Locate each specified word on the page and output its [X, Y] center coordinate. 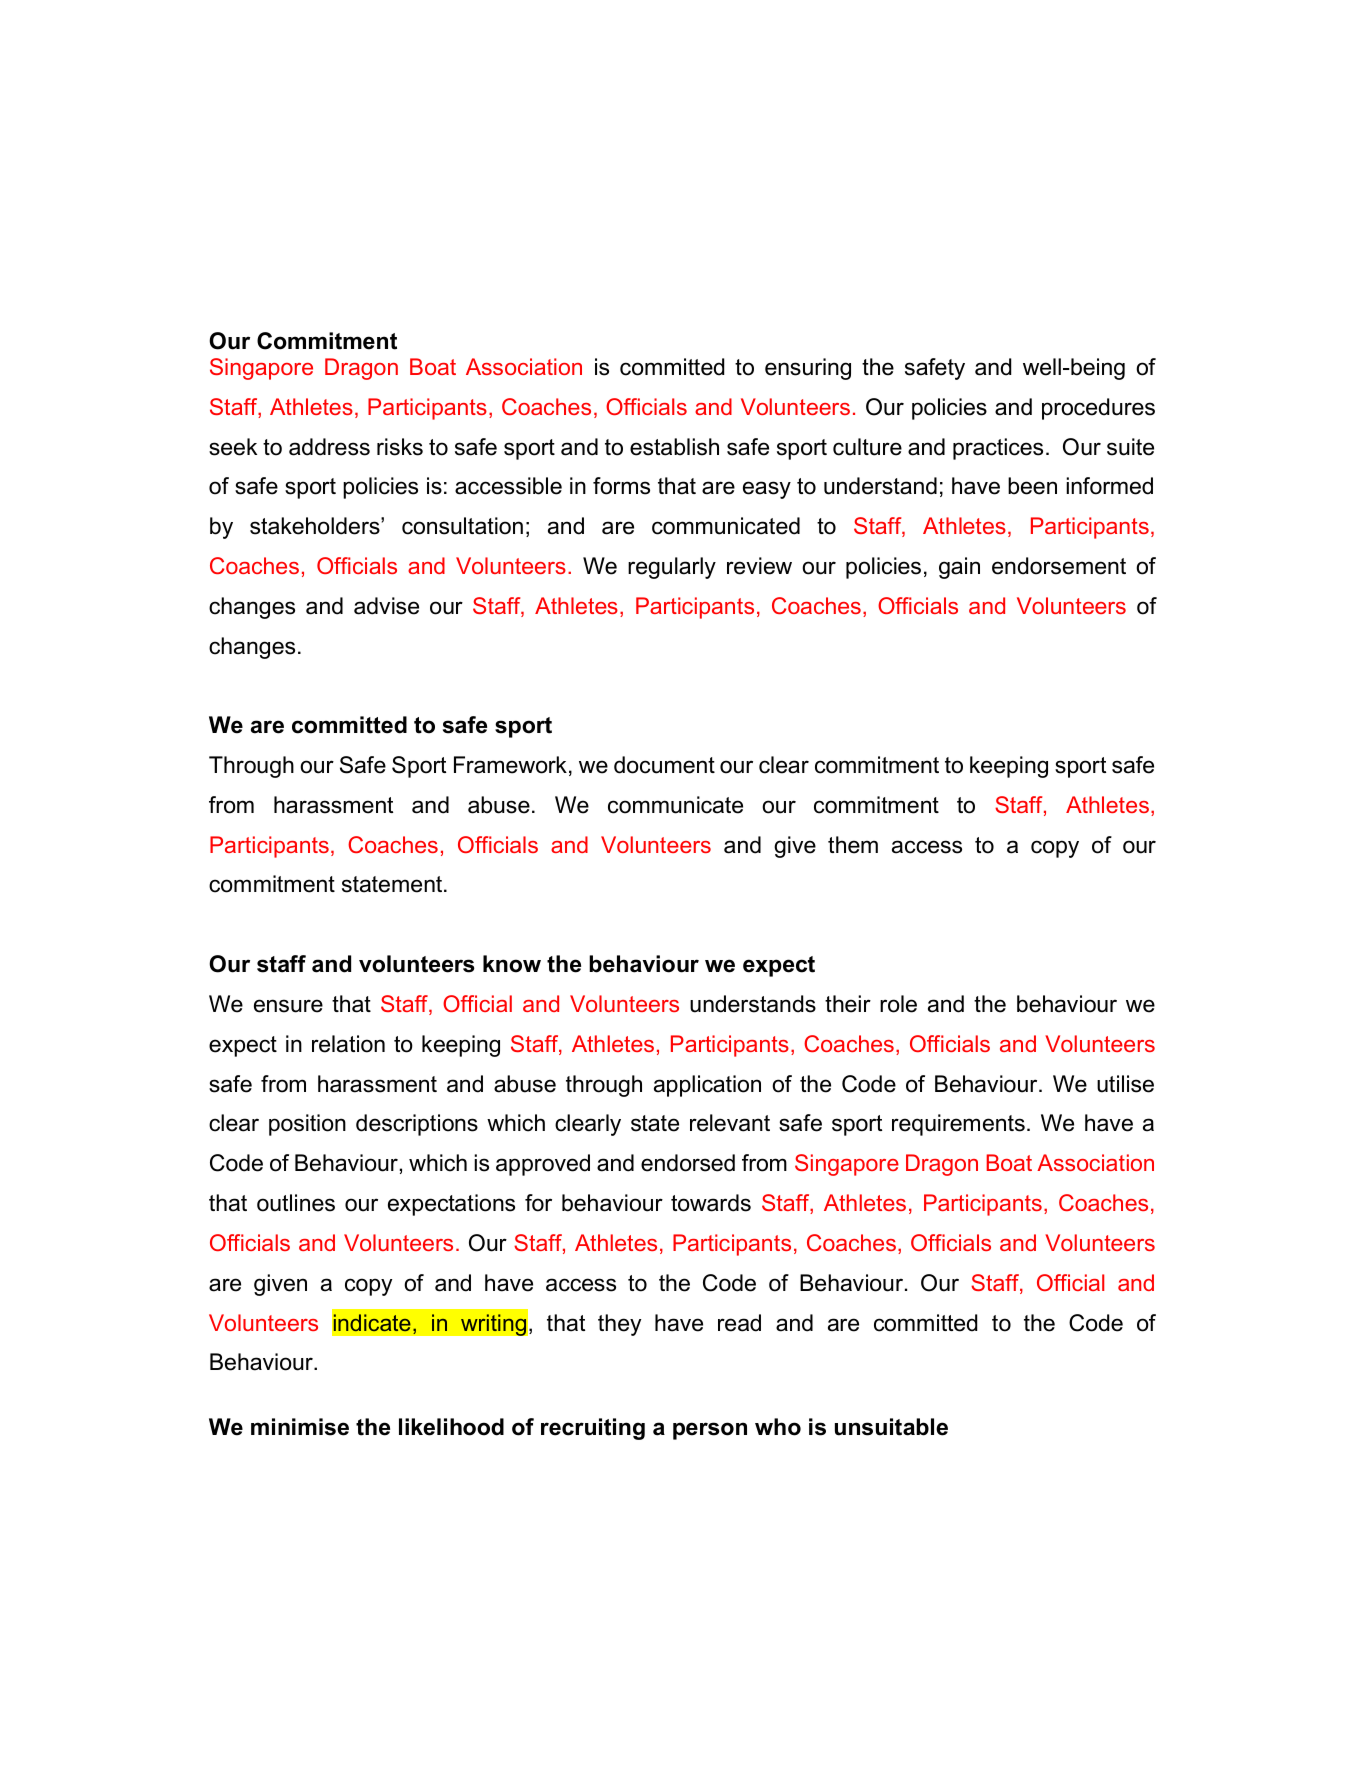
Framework [510, 765]
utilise [1125, 1084]
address [329, 447]
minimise [300, 1427]
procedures [1098, 409]
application [707, 1086]
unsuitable [891, 1427]
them [853, 845]
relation [348, 1044]
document [664, 765]
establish [674, 447]
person [710, 1431]
